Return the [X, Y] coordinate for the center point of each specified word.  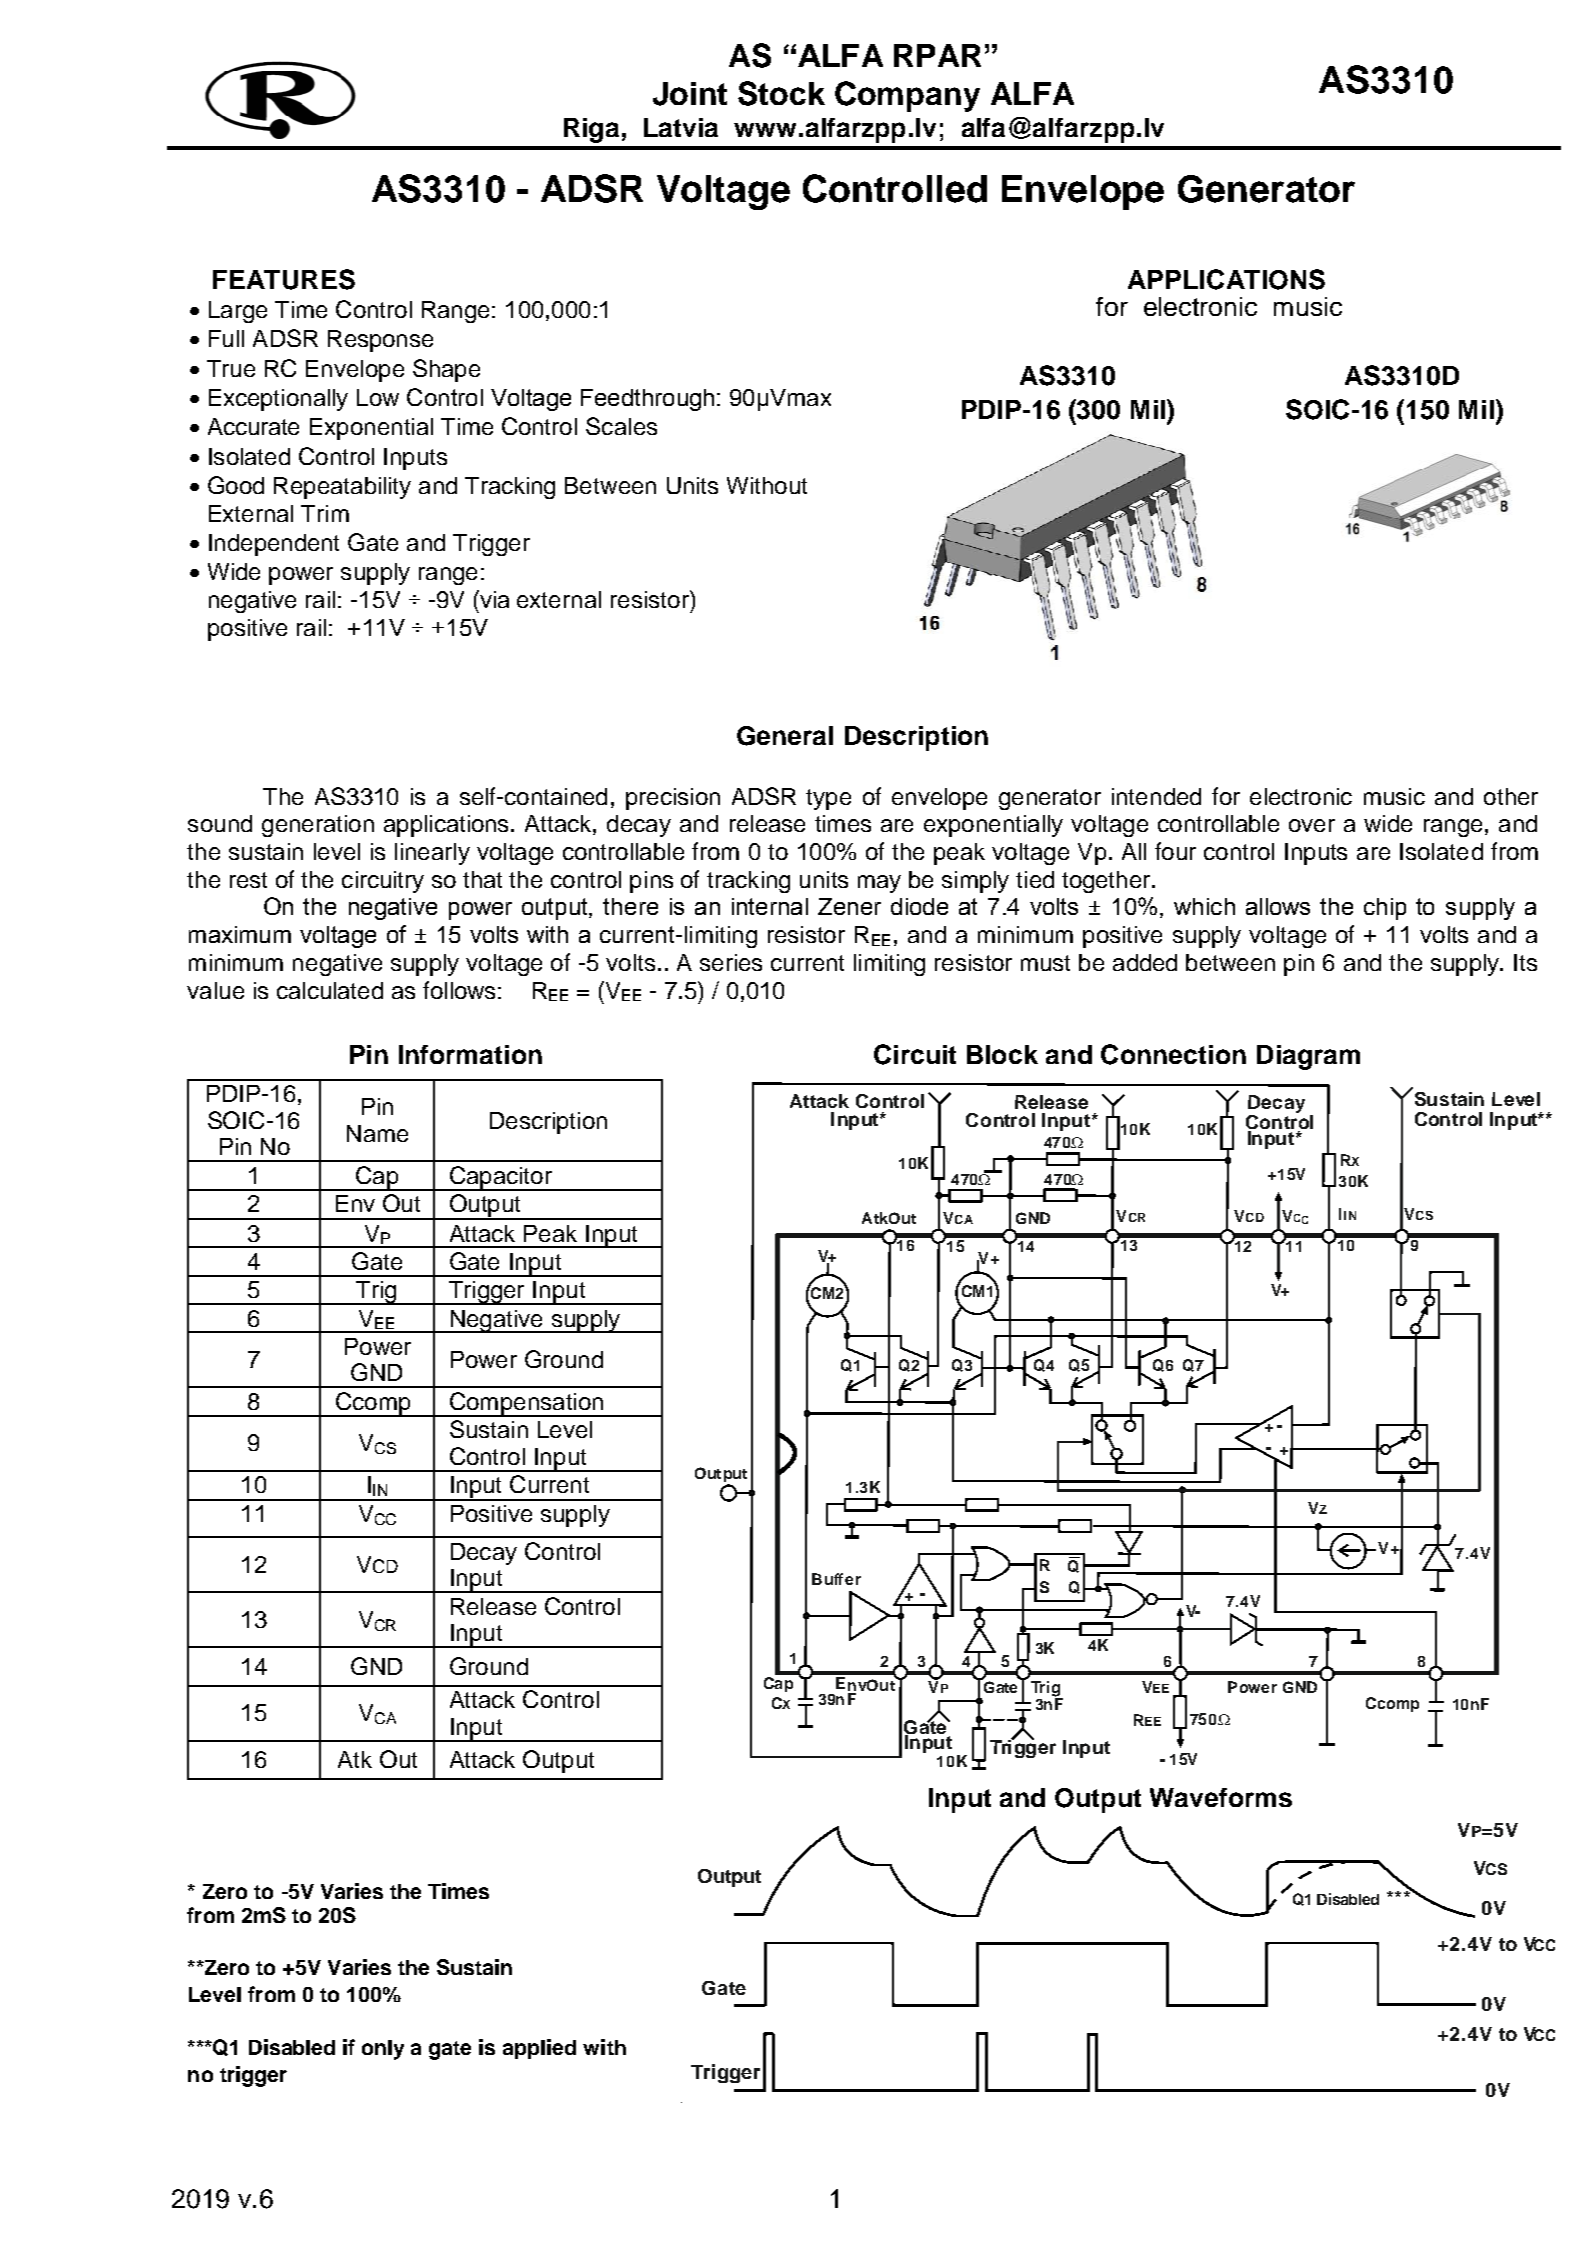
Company [907, 96]
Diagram [1308, 1057]
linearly [432, 854]
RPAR [937, 55]
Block [1002, 1054]
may [879, 884]
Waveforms [1221, 1797]
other [1511, 796]
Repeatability [342, 488]
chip [1385, 909]
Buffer [836, 1579]
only [383, 2050]
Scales [621, 426]
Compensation [526, 1404]
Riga [591, 130]
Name [377, 1133]
